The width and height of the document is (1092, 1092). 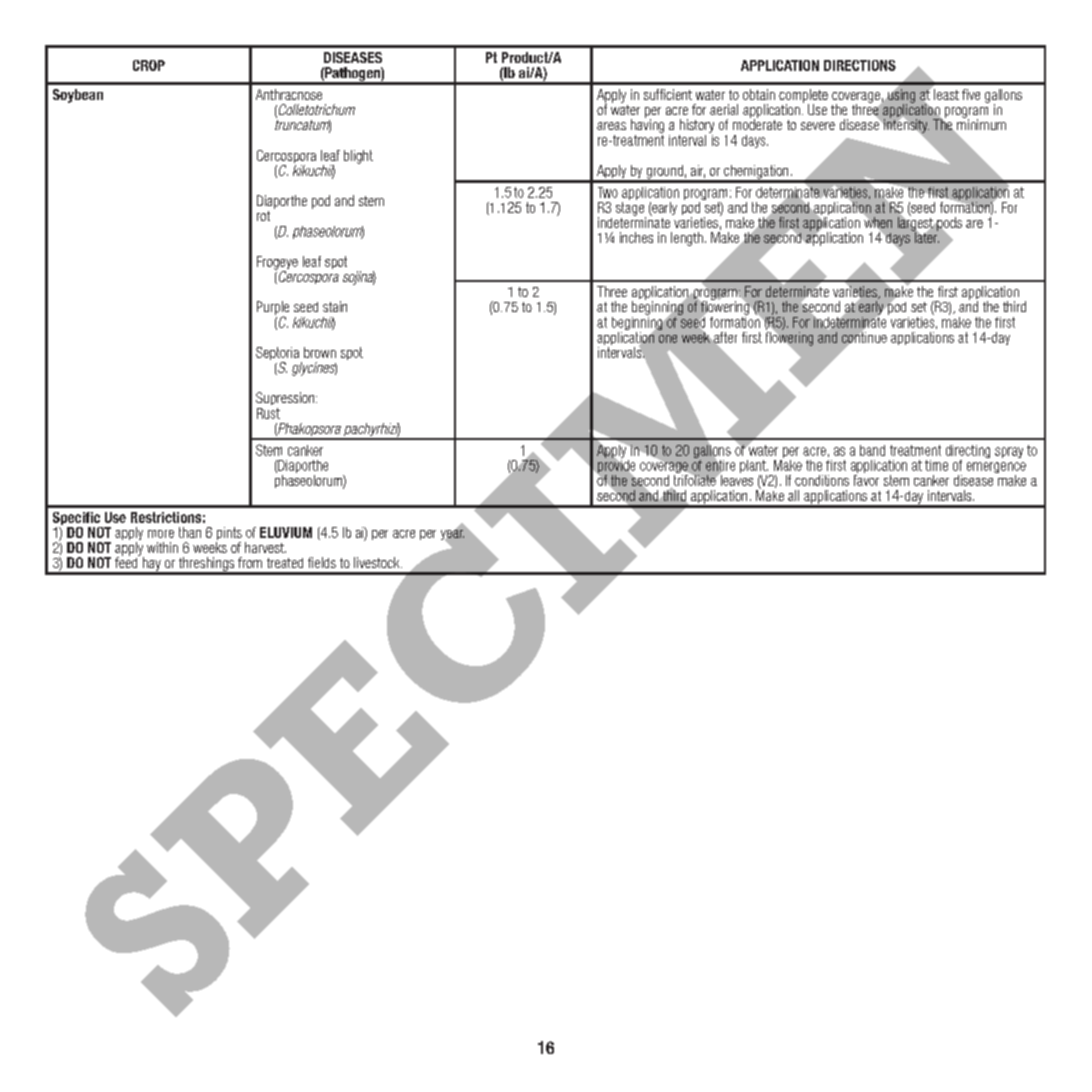 I want to click on rot, so click(x=263, y=216).
